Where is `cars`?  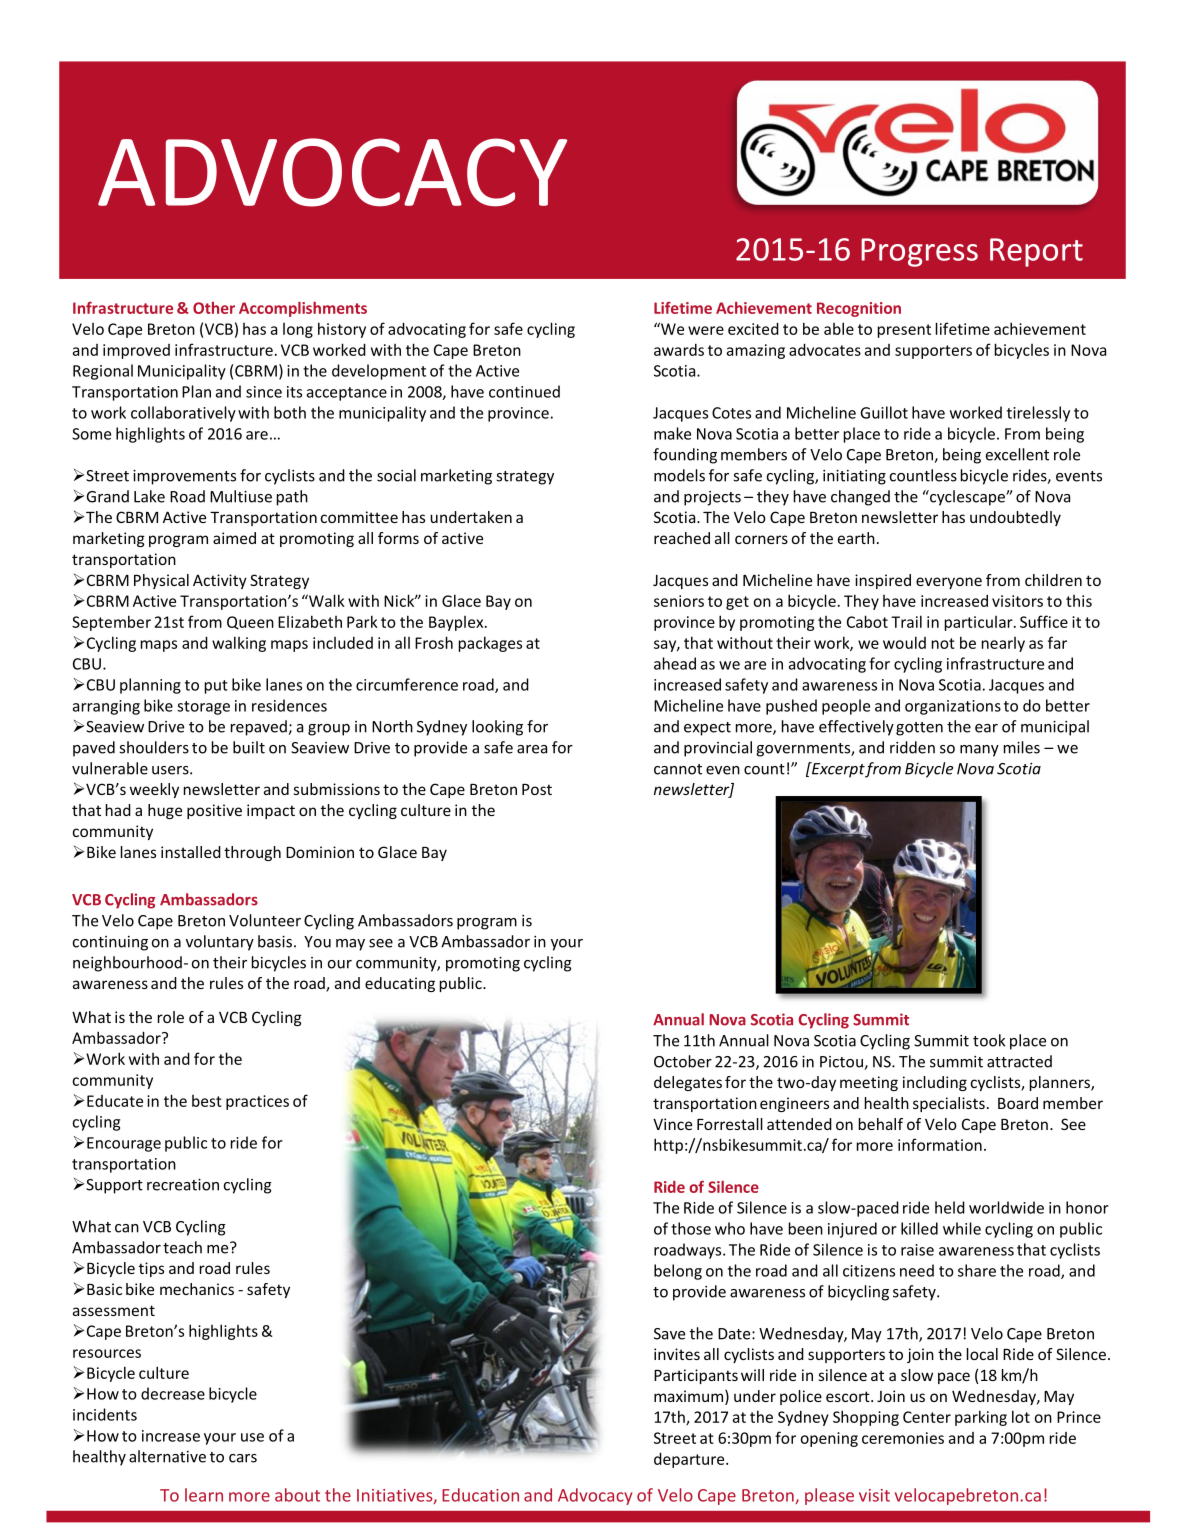 cars is located at coordinates (243, 1458).
